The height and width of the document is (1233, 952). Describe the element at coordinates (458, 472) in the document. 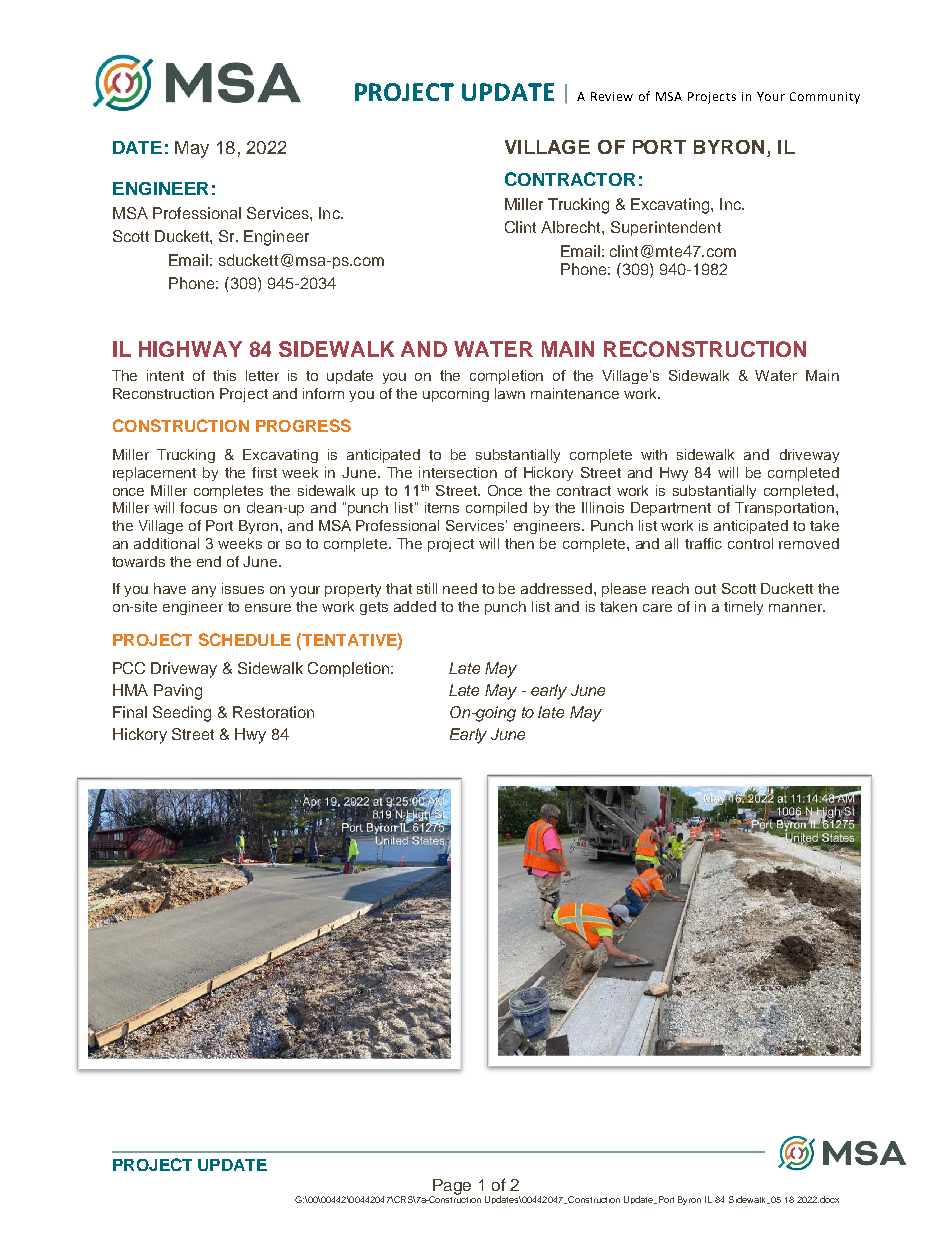

I see `intersection` at that location.
